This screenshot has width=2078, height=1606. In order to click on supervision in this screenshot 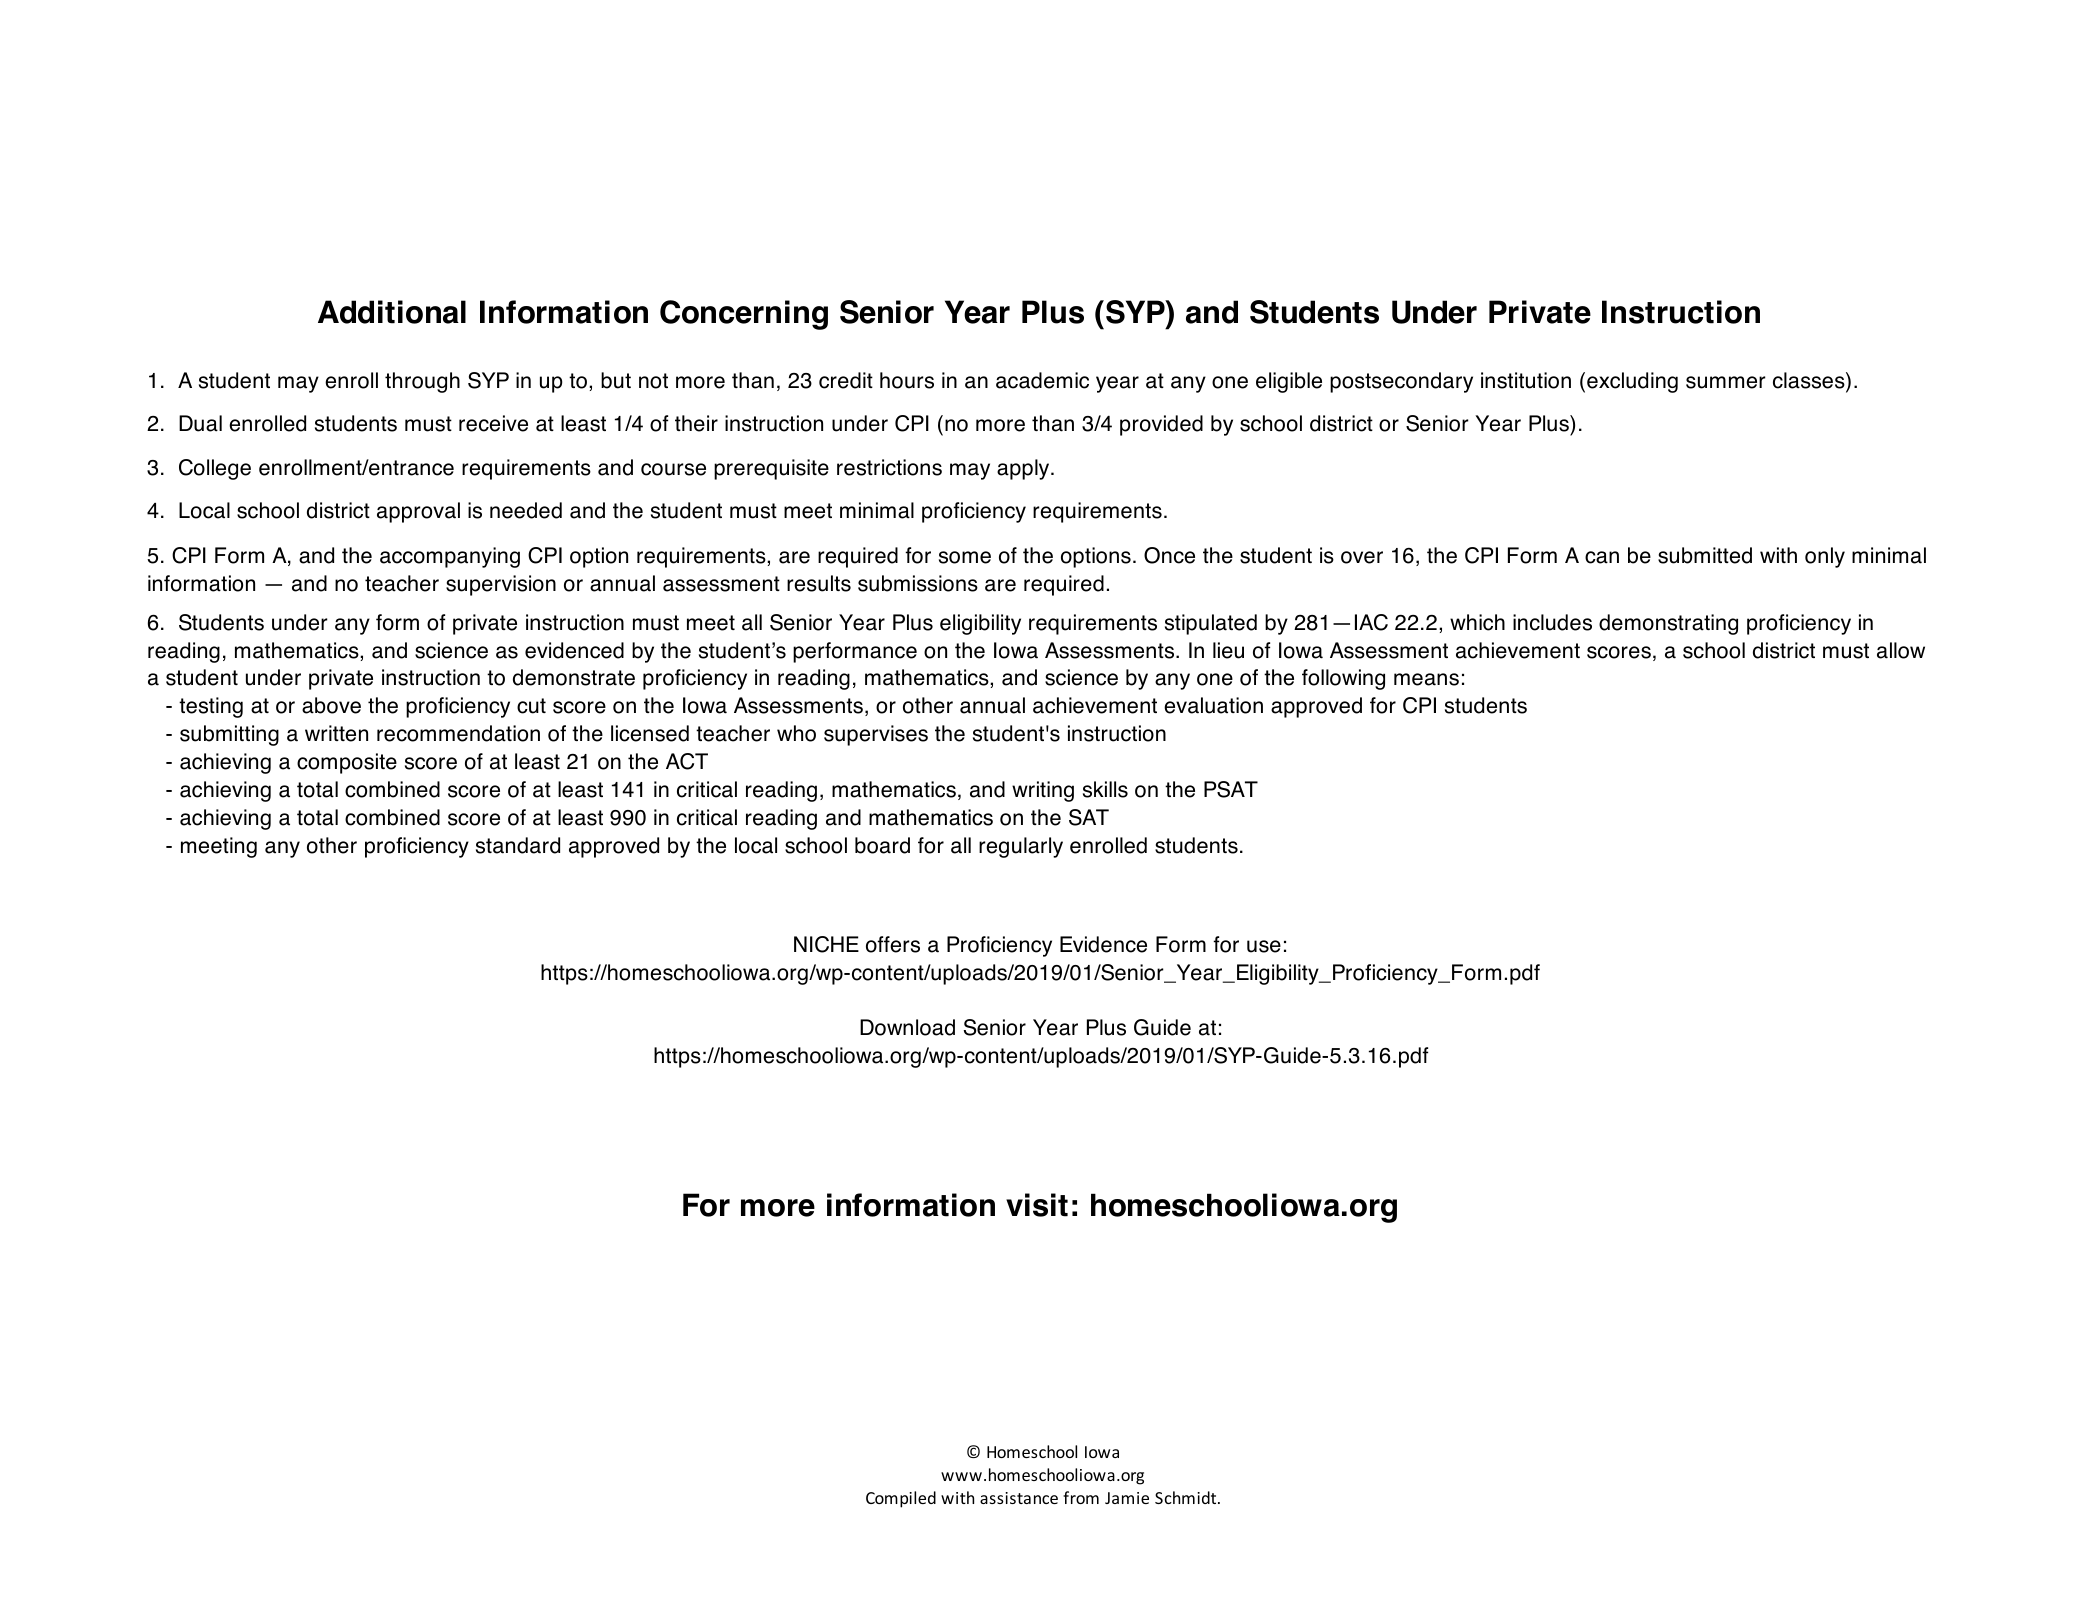, I will do `click(501, 585)`.
